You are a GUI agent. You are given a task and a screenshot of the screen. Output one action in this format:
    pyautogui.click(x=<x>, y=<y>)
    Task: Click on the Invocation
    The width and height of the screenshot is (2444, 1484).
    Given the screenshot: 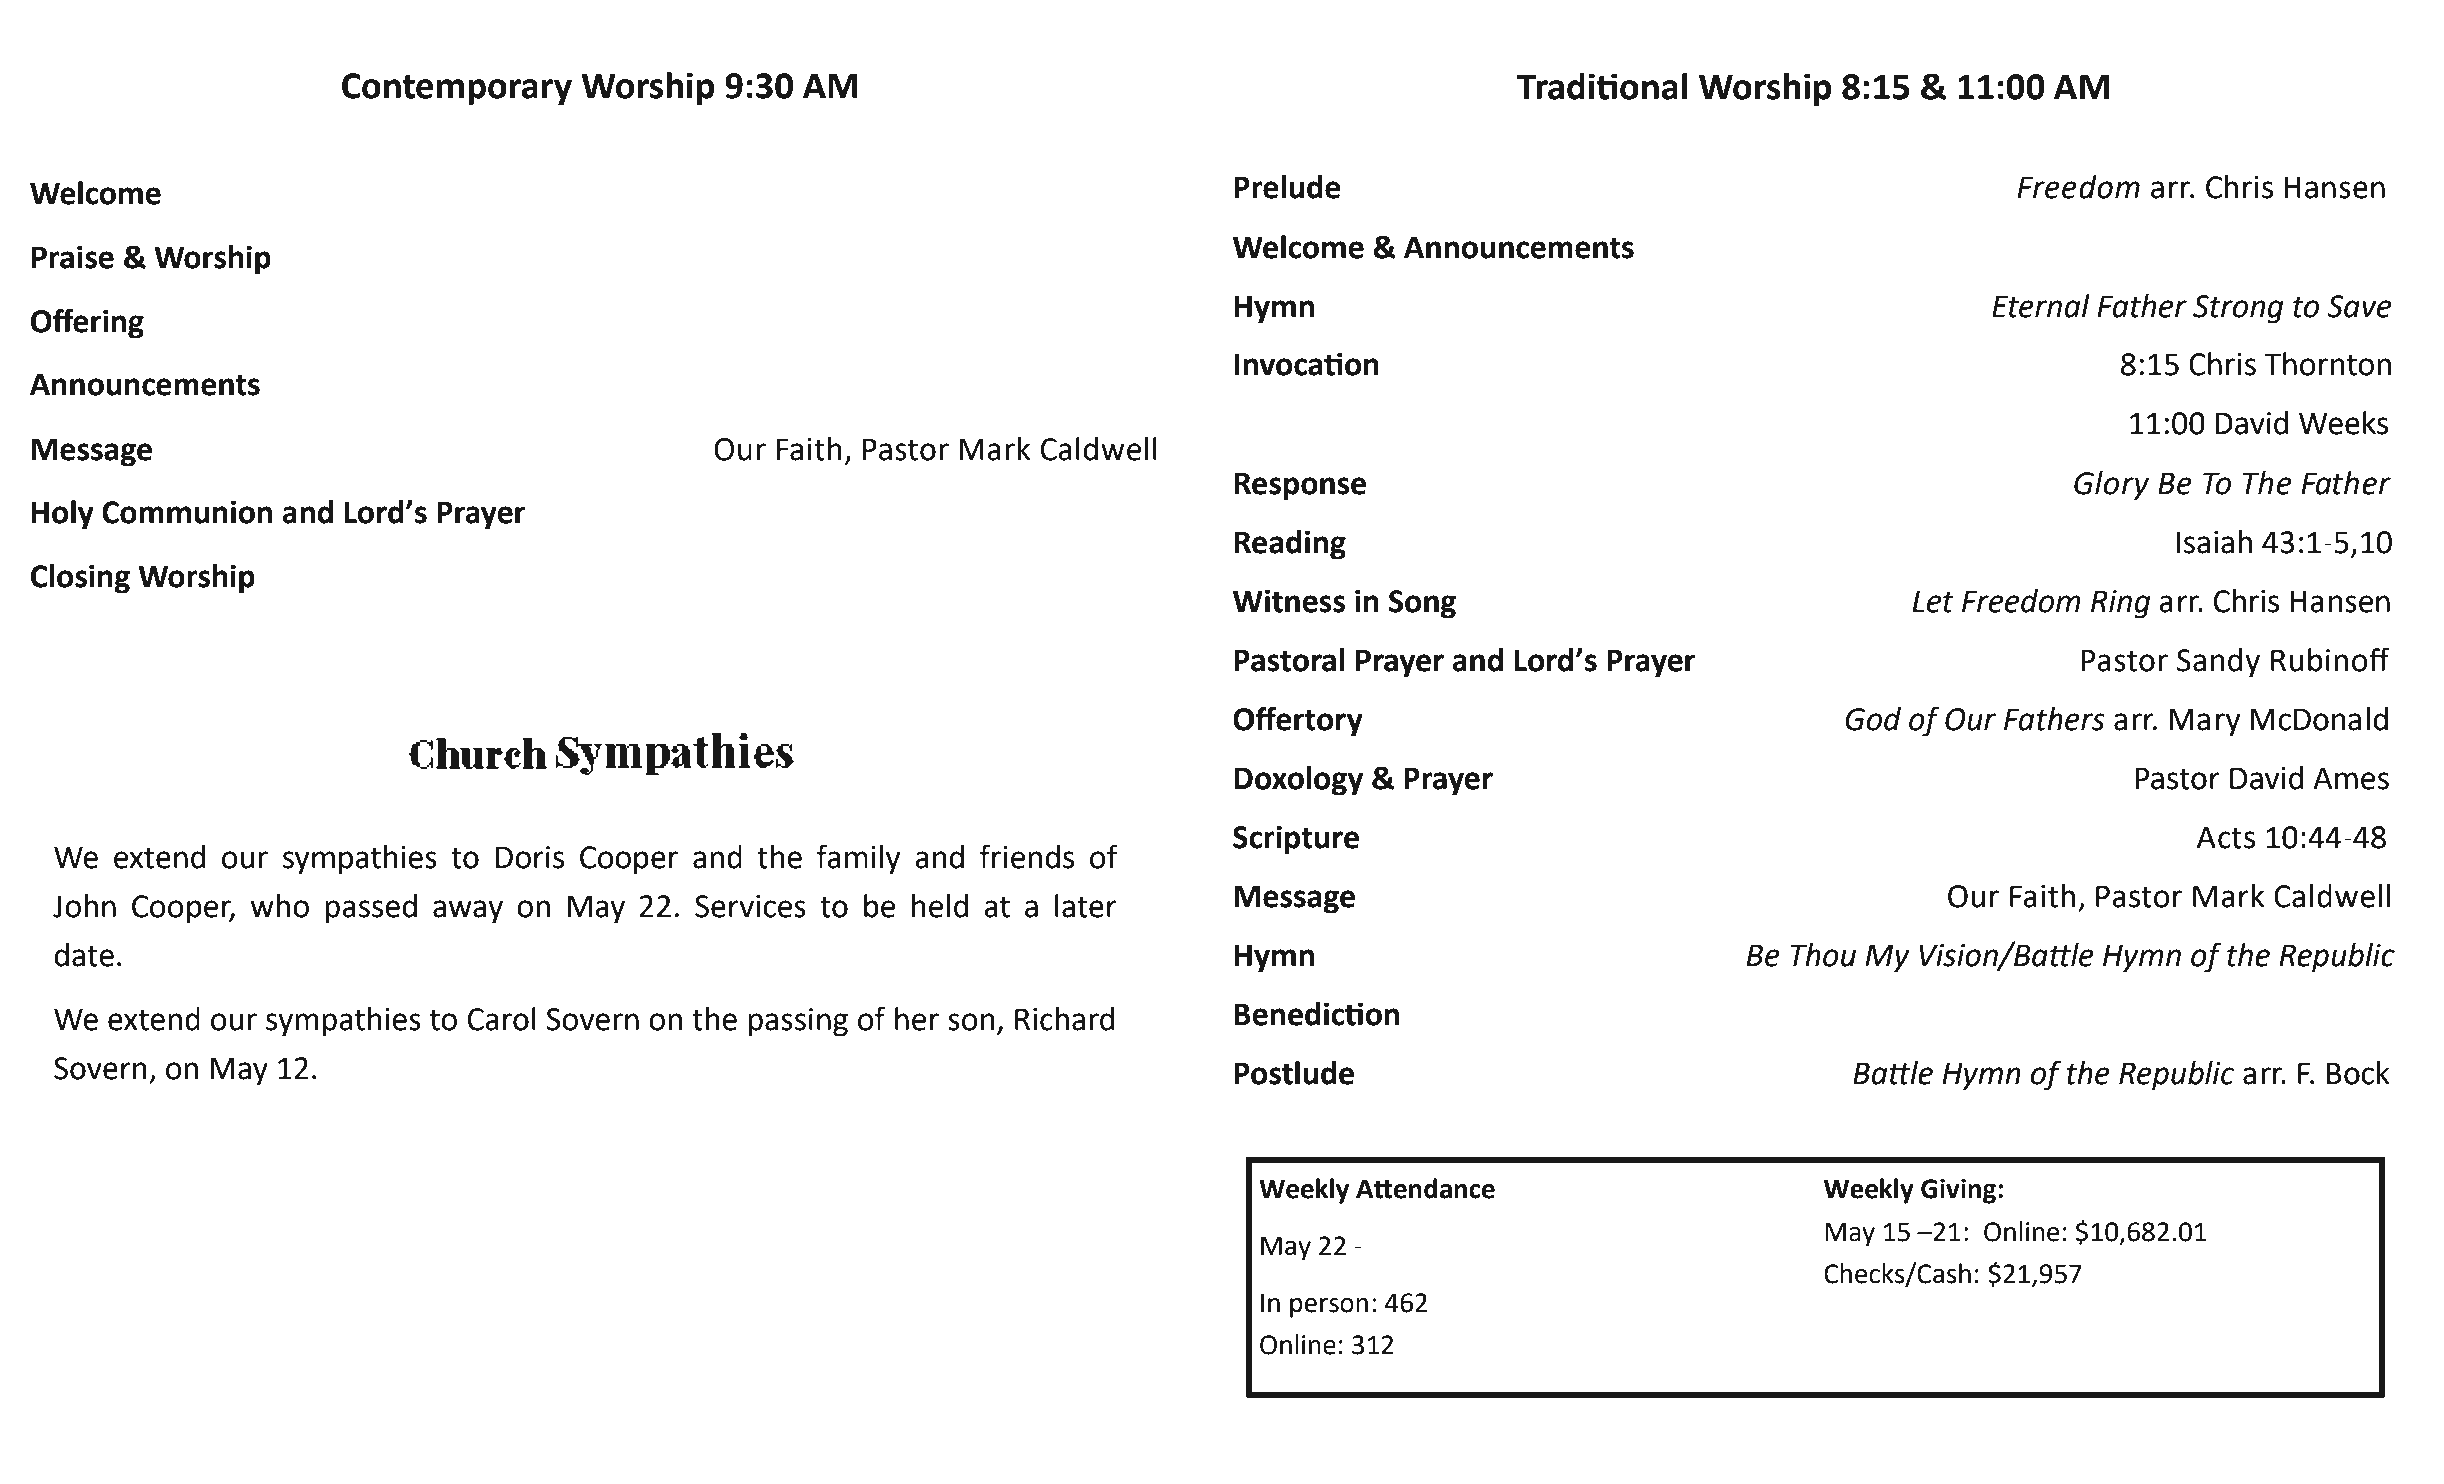 What is the action you would take?
    pyautogui.click(x=1306, y=364)
